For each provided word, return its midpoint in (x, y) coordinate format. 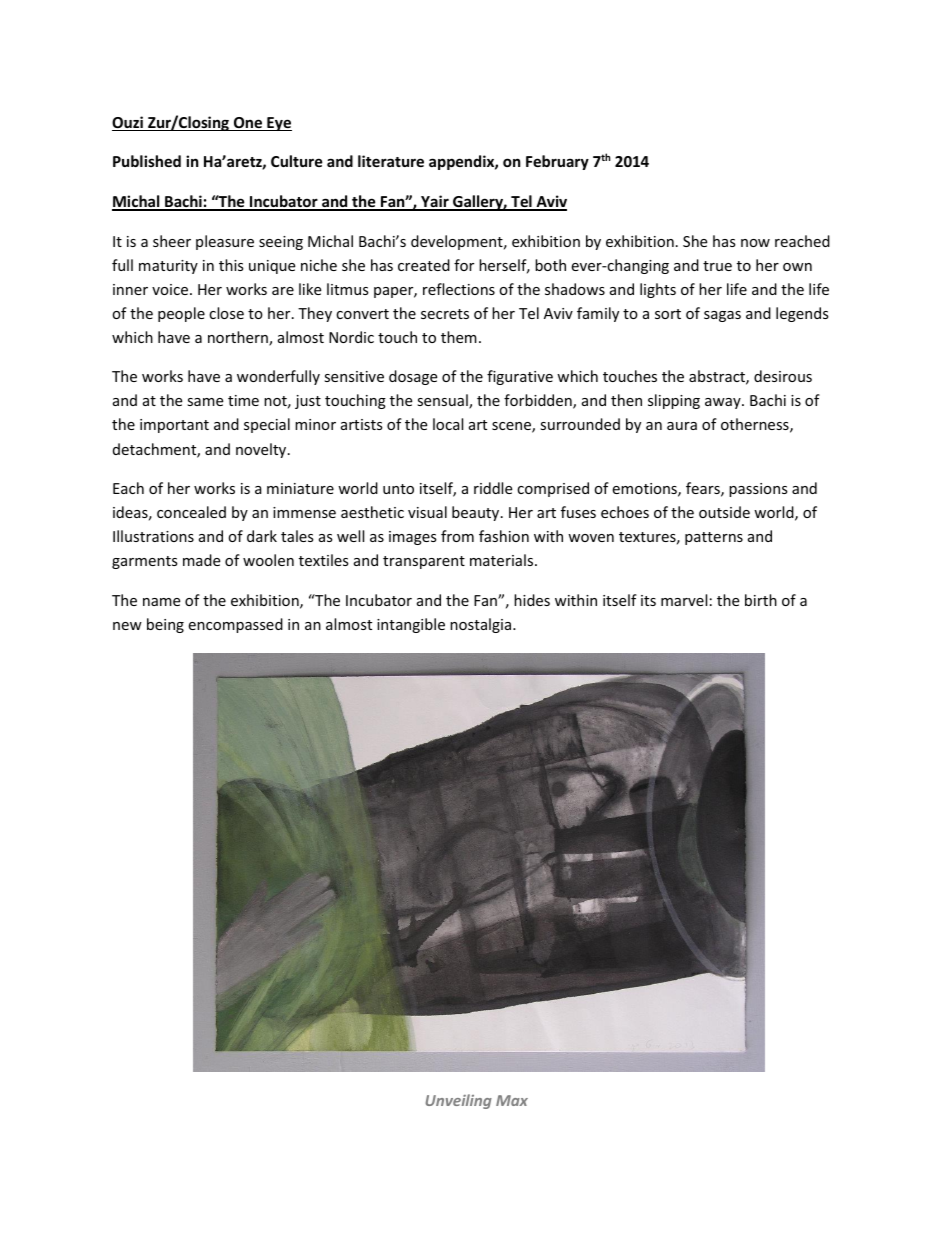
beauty (477, 513)
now (755, 243)
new (127, 626)
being (165, 625)
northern (239, 338)
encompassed (235, 625)
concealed (191, 512)
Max (512, 1100)
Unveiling (458, 1101)
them (459, 337)
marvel (684, 600)
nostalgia (482, 625)
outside (724, 512)
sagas (722, 316)
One (248, 124)
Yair (435, 202)
